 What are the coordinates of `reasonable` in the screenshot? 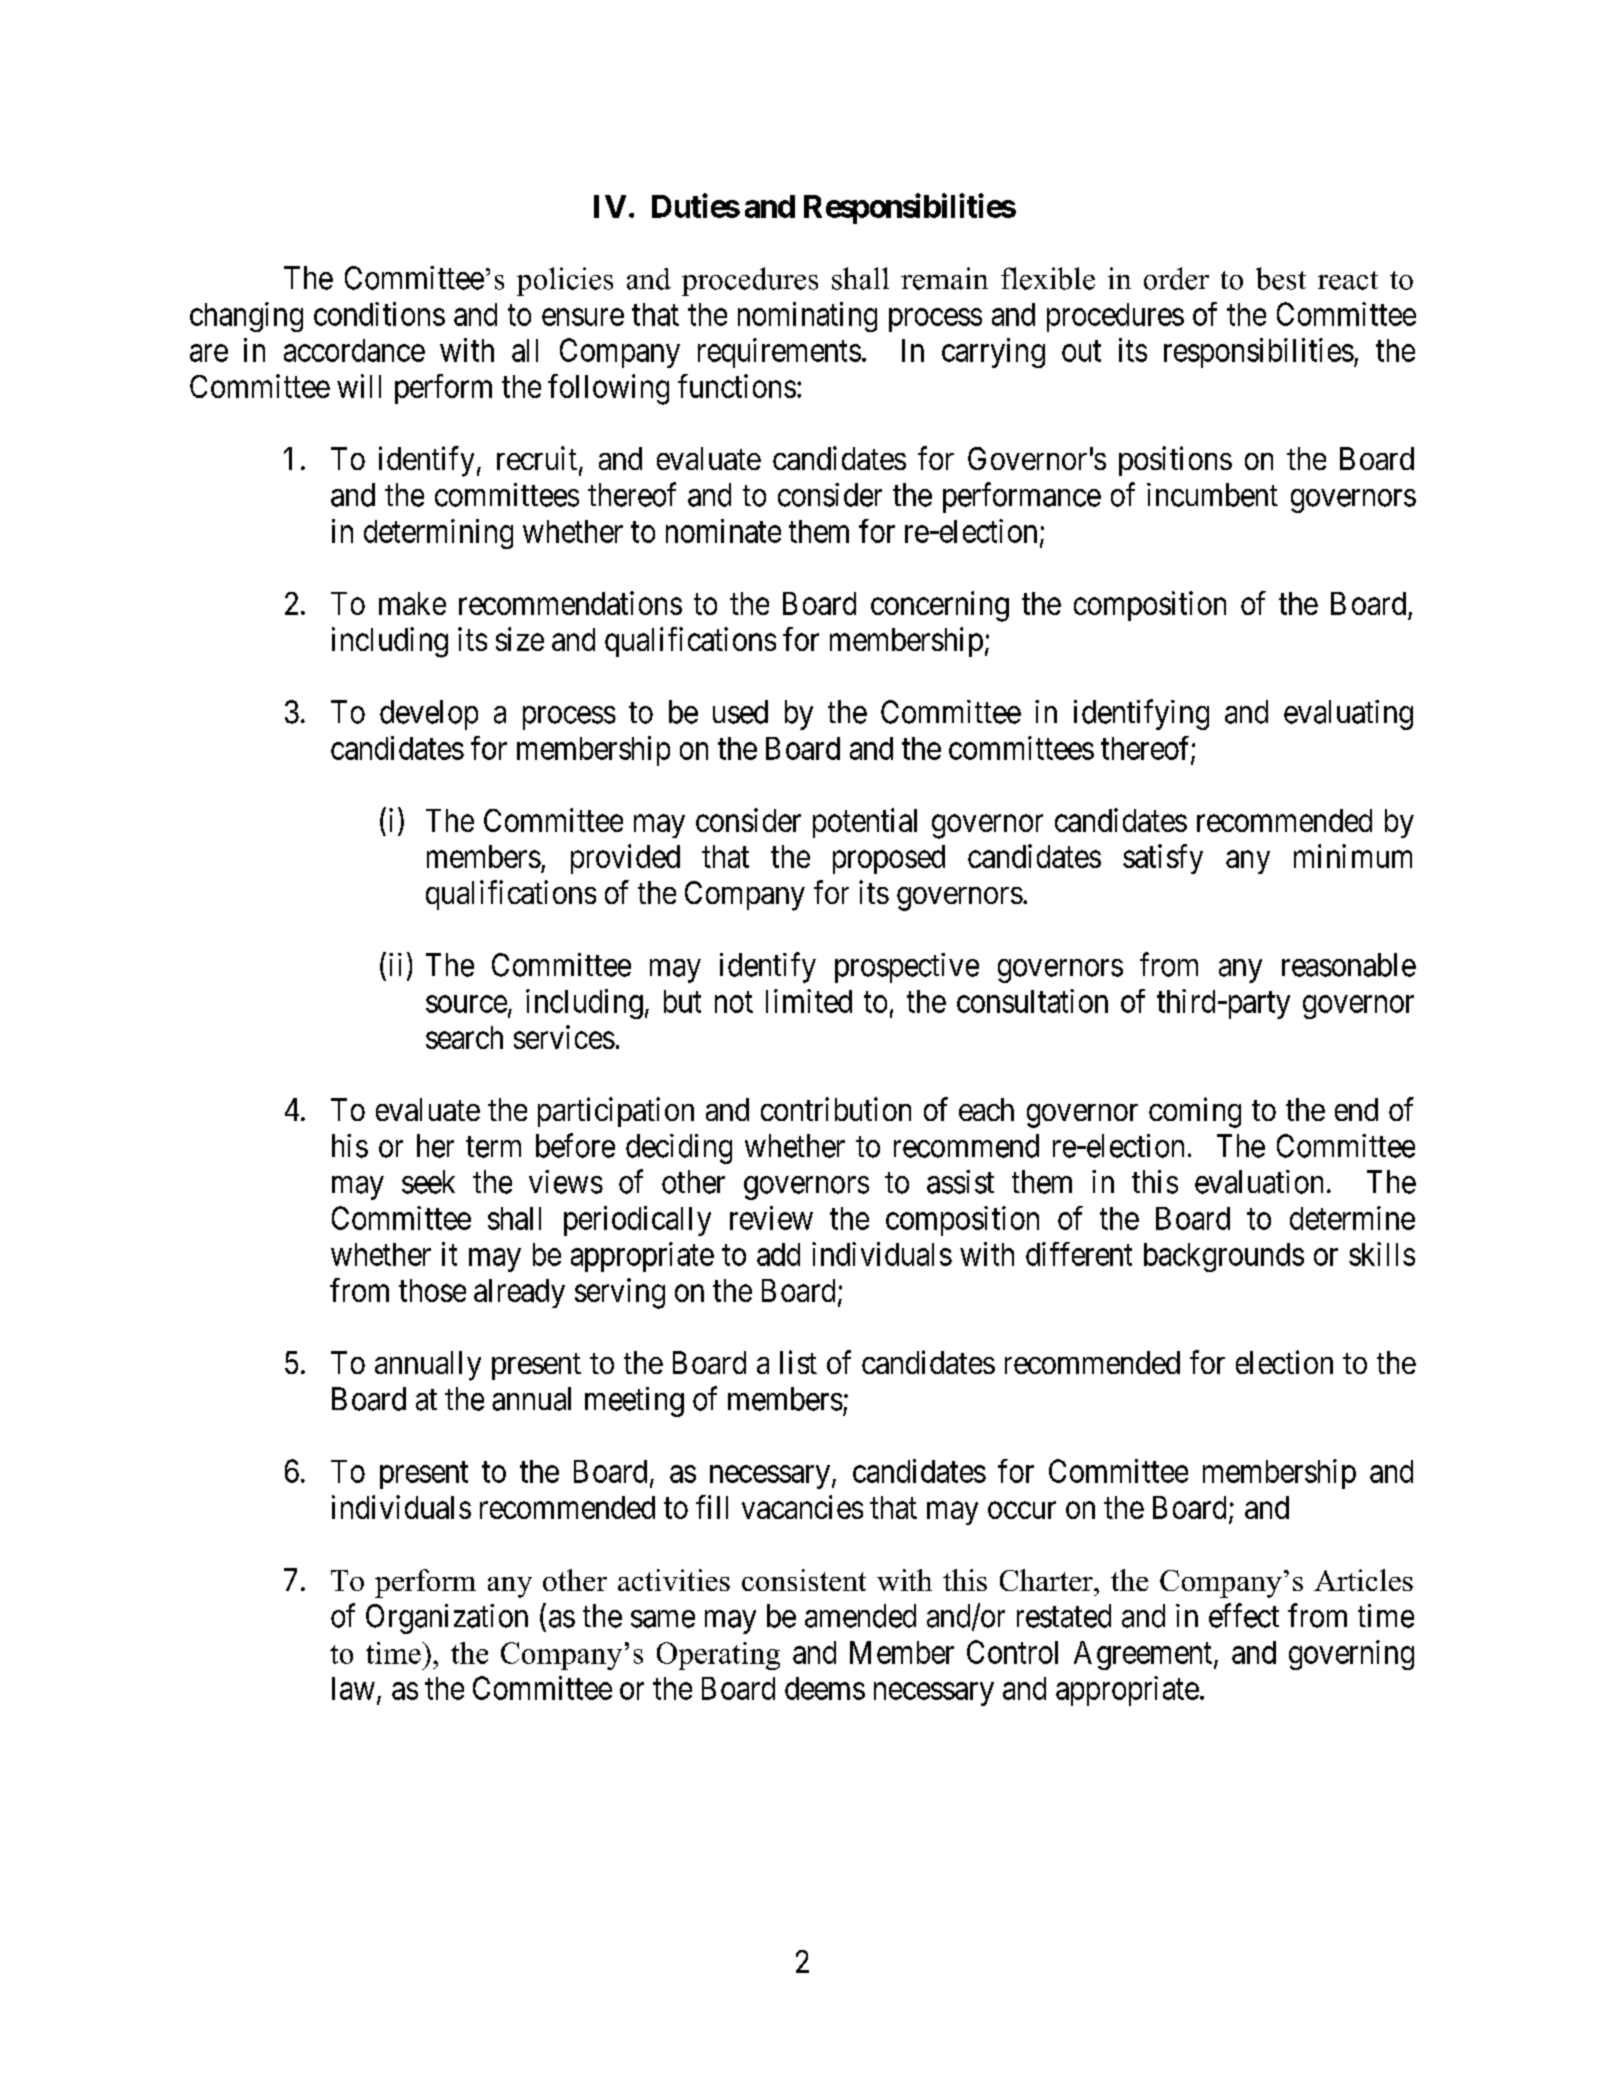 It's located at (1349, 965).
